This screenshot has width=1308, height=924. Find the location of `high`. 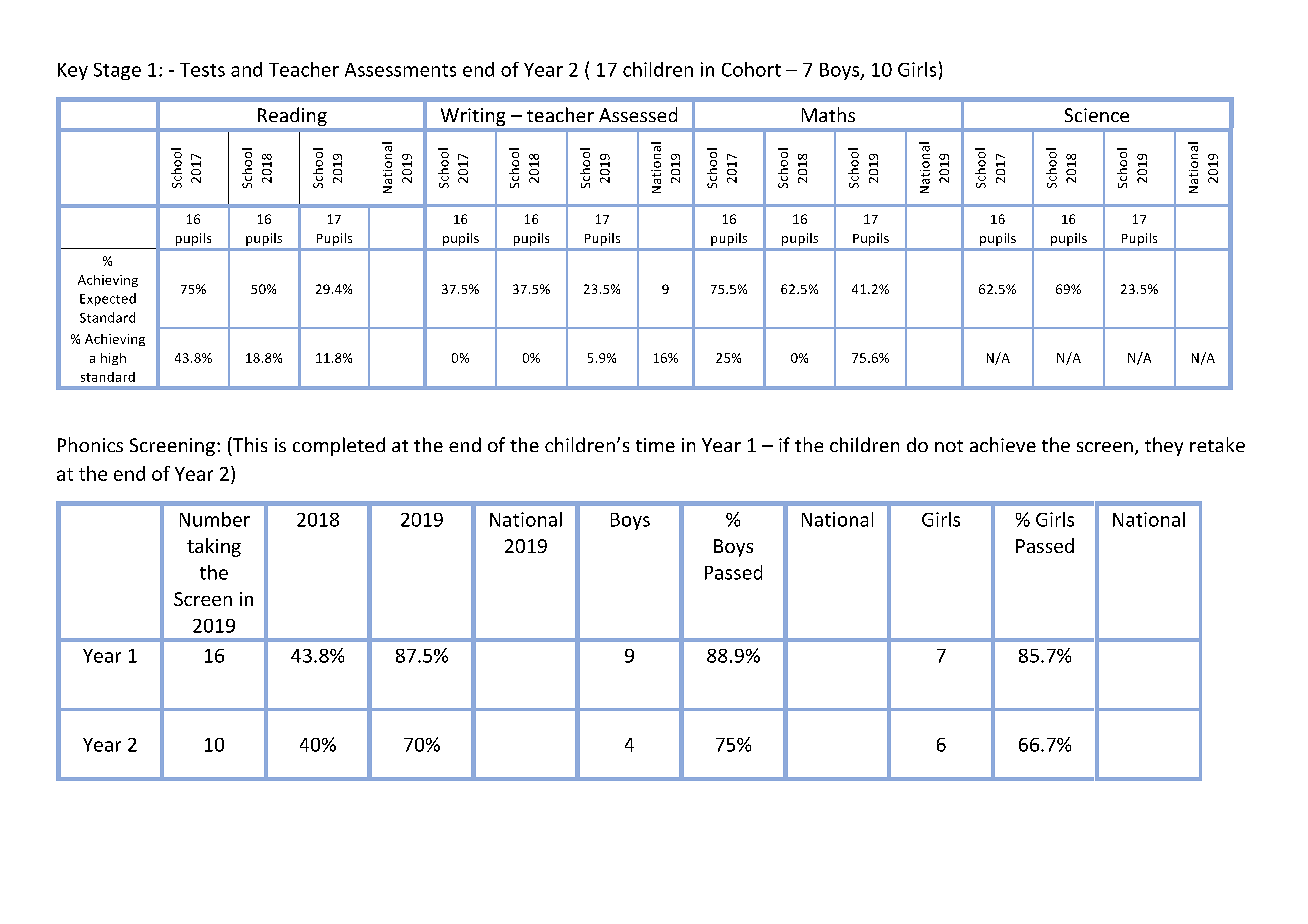

high is located at coordinates (113, 359).
